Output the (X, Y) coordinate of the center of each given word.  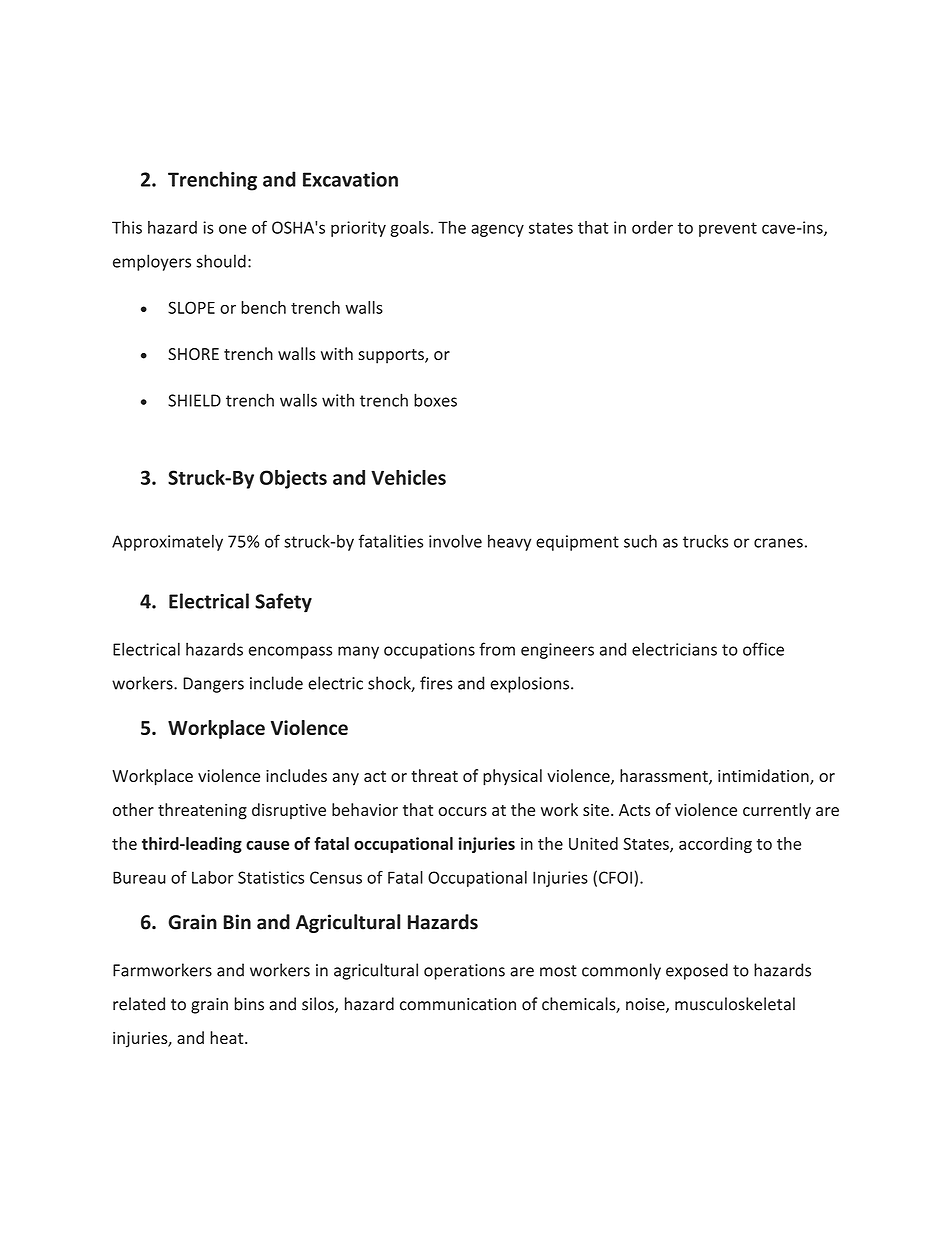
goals (409, 229)
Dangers (213, 685)
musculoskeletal (735, 1004)
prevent (728, 229)
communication (458, 1004)
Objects (293, 479)
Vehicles (408, 477)
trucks (705, 541)
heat (228, 1037)
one (233, 229)
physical (512, 777)
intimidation (764, 777)
